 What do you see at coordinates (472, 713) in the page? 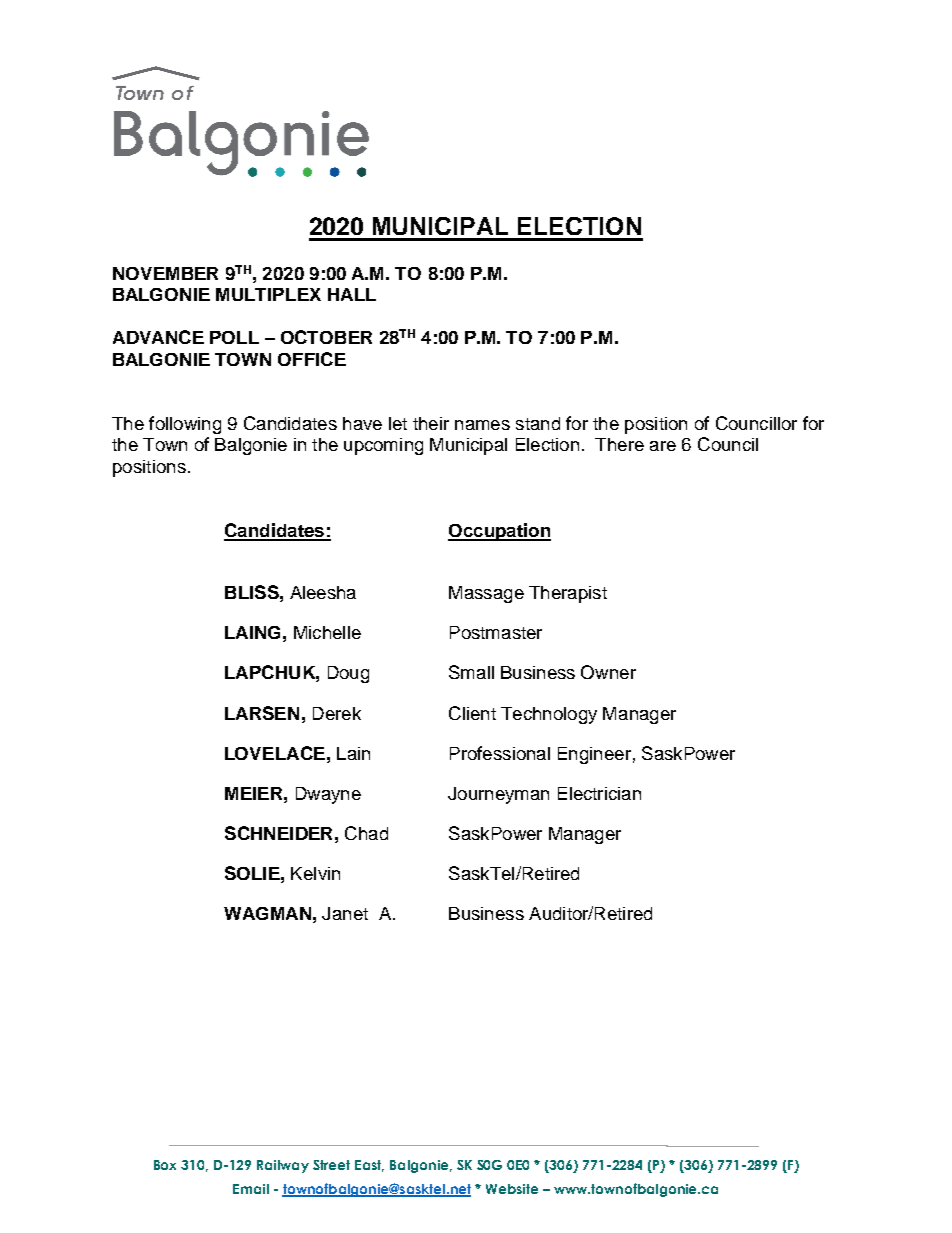
I see `Client` at bounding box center [472, 713].
